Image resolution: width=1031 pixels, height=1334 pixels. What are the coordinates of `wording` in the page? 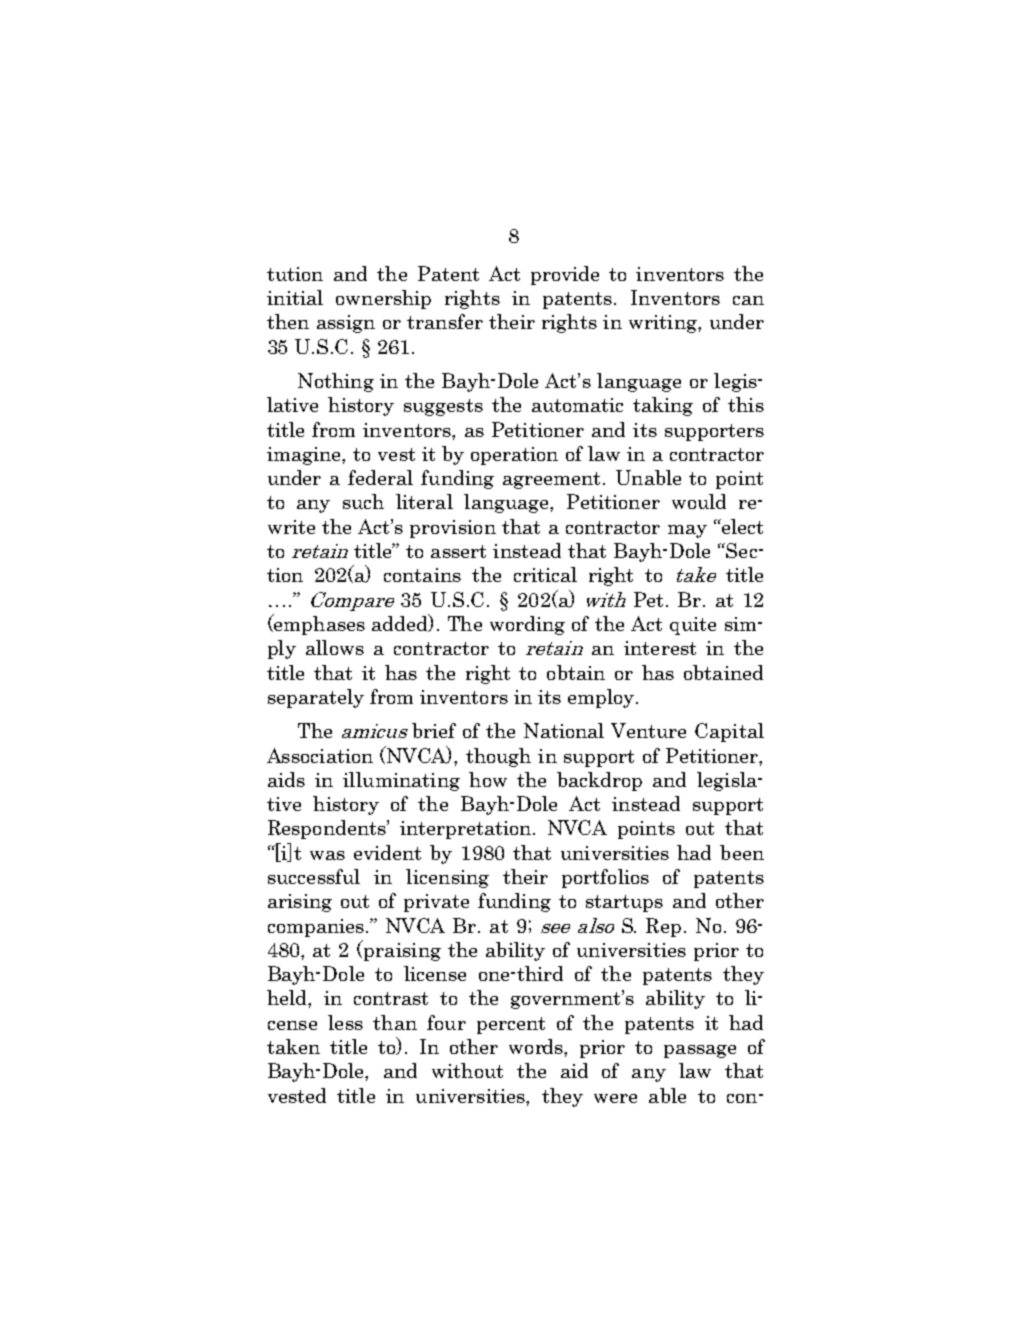 It's located at (527, 625).
